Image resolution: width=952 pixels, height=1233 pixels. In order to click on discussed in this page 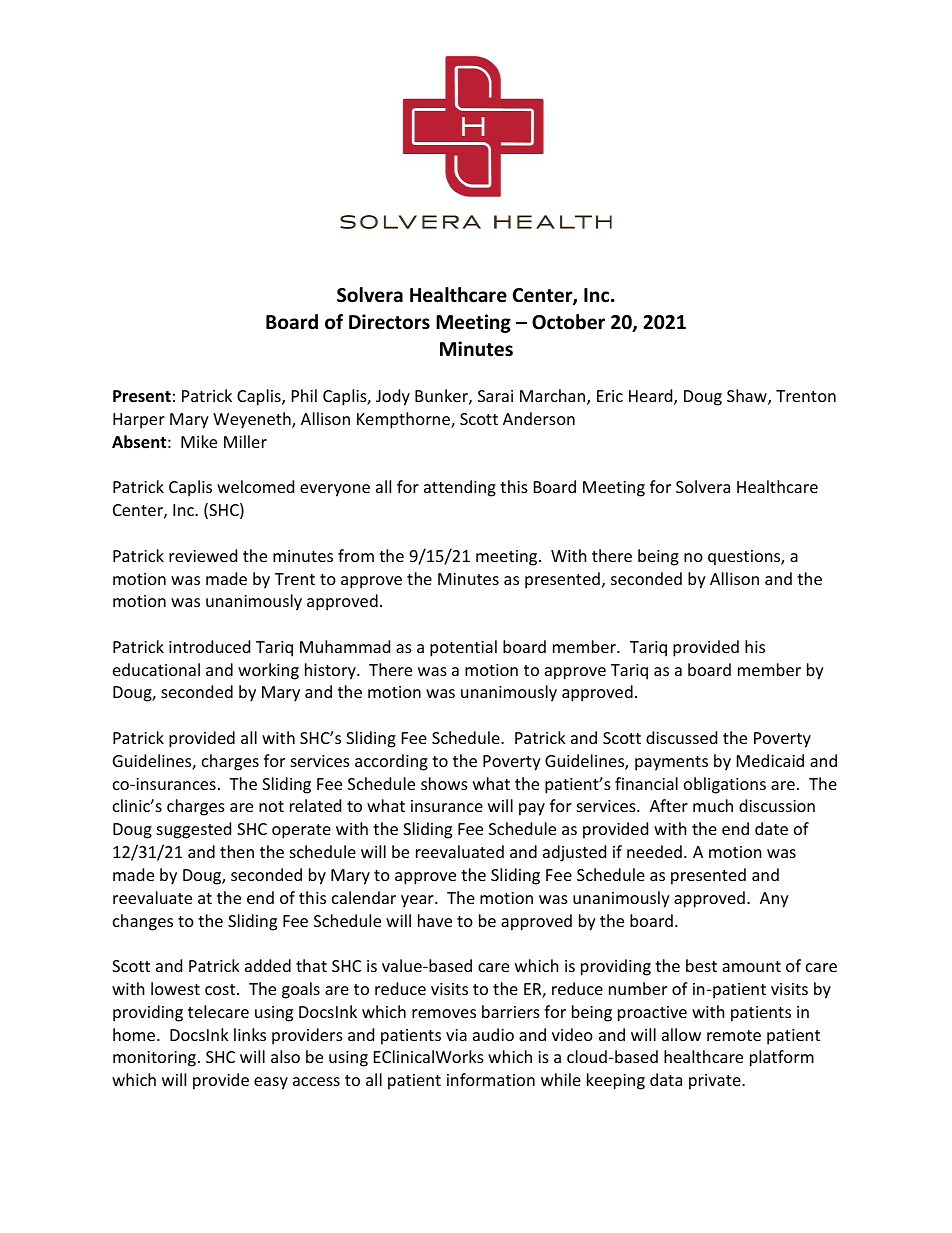, I will do `click(681, 737)`.
